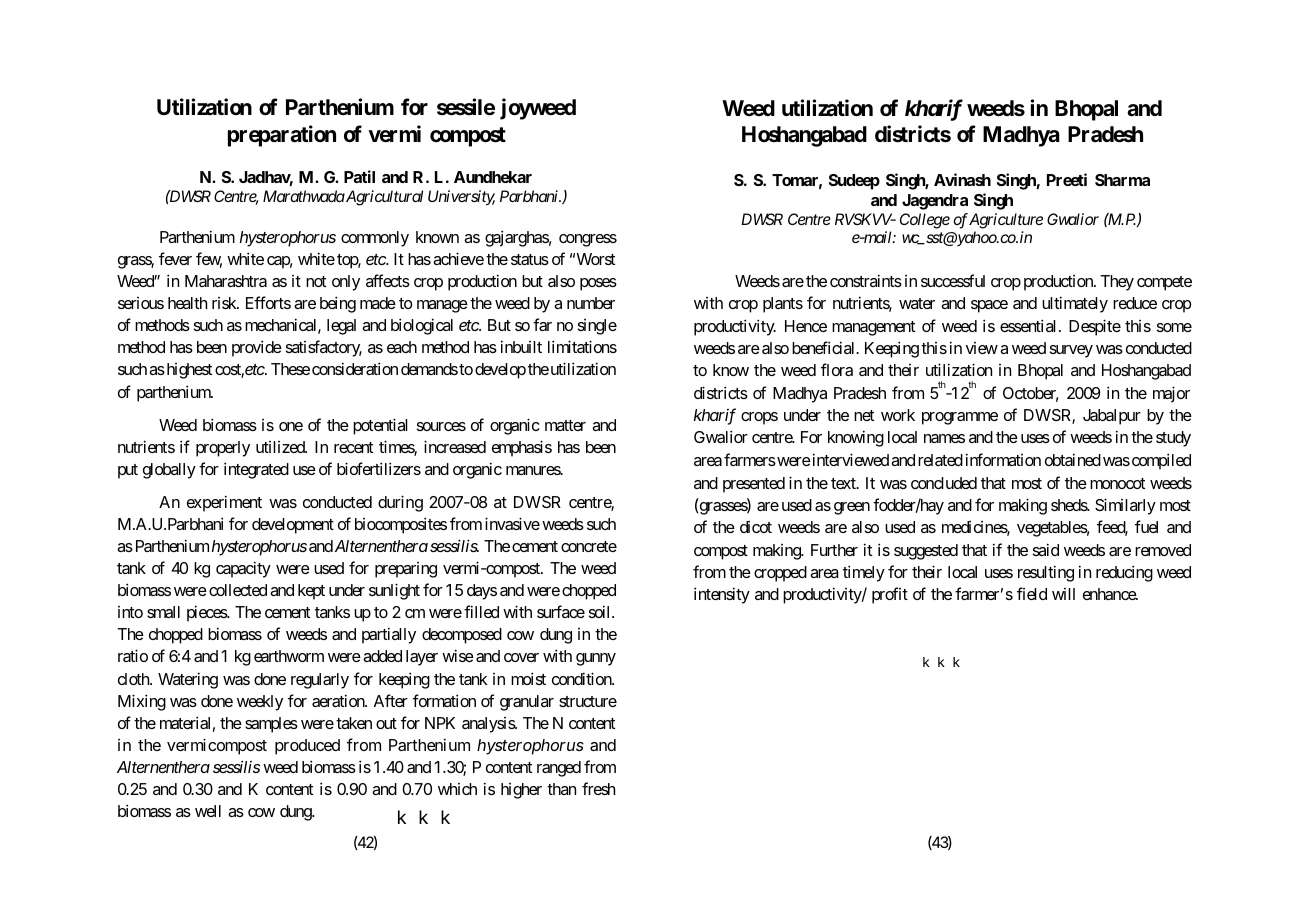 The height and width of the image is (924, 1308). What do you see at coordinates (289, 656) in the image?
I see `earthworm` at bounding box center [289, 656].
